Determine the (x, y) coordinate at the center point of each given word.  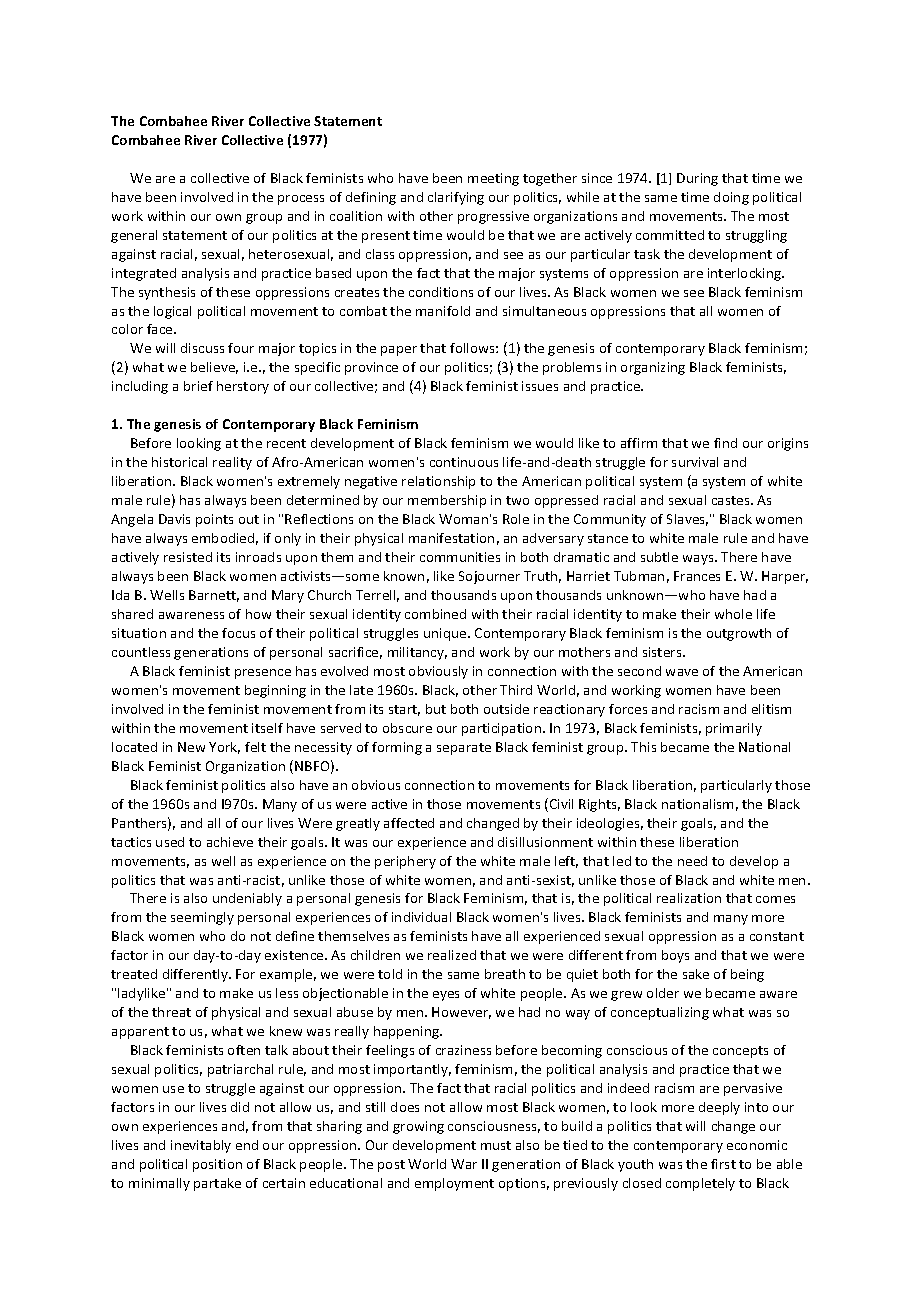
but (436, 709)
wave (682, 672)
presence (263, 674)
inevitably (201, 1146)
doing (731, 198)
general (134, 236)
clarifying (456, 198)
